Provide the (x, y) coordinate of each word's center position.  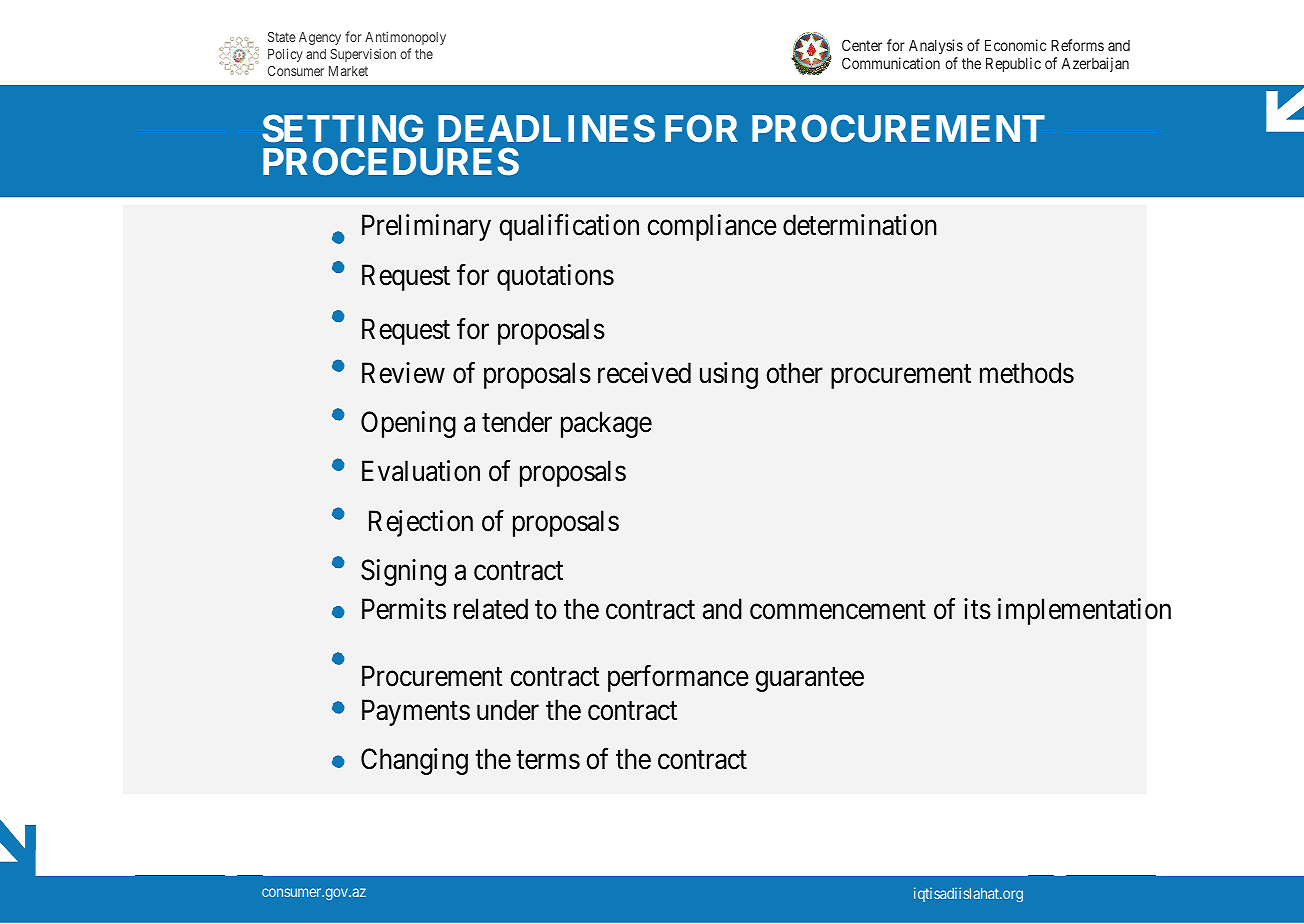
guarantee (810, 680)
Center (862, 45)
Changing (414, 761)
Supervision (363, 55)
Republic (1013, 64)
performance (678, 678)
